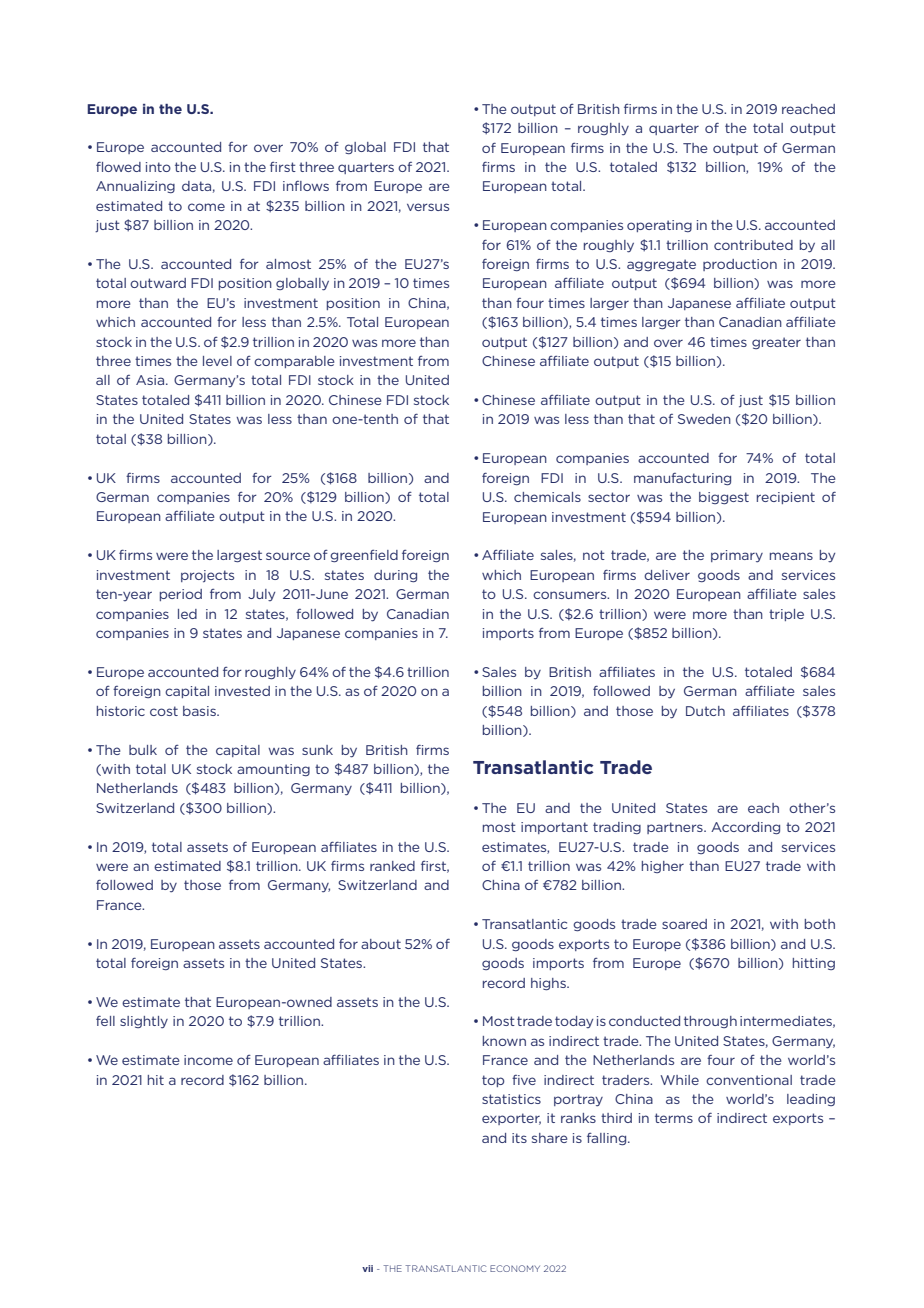  Describe the element at coordinates (705, 711) in the image. I see `Dutch` at that location.
